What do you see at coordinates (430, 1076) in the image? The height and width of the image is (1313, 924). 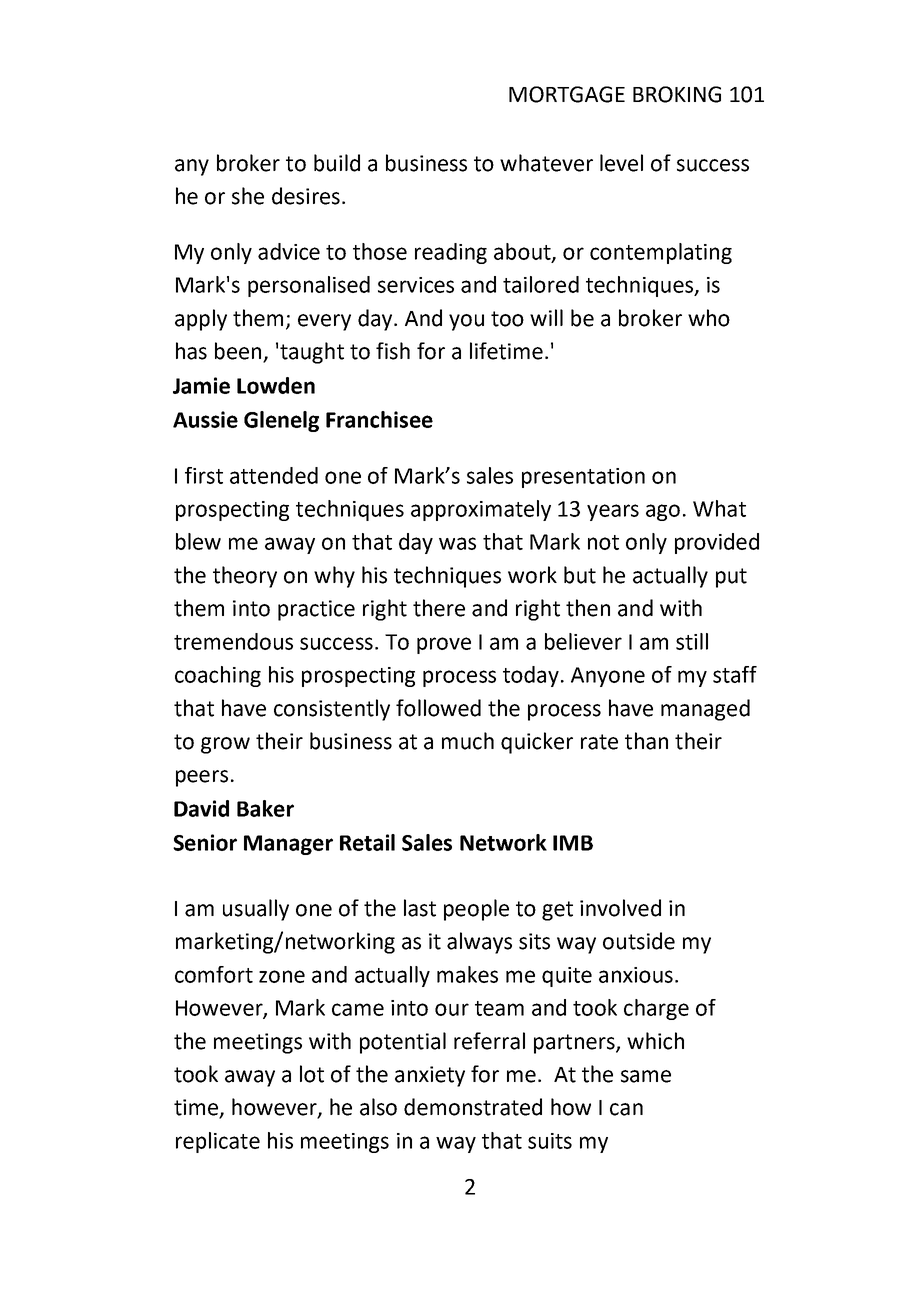 I see `anxiety` at bounding box center [430, 1076].
